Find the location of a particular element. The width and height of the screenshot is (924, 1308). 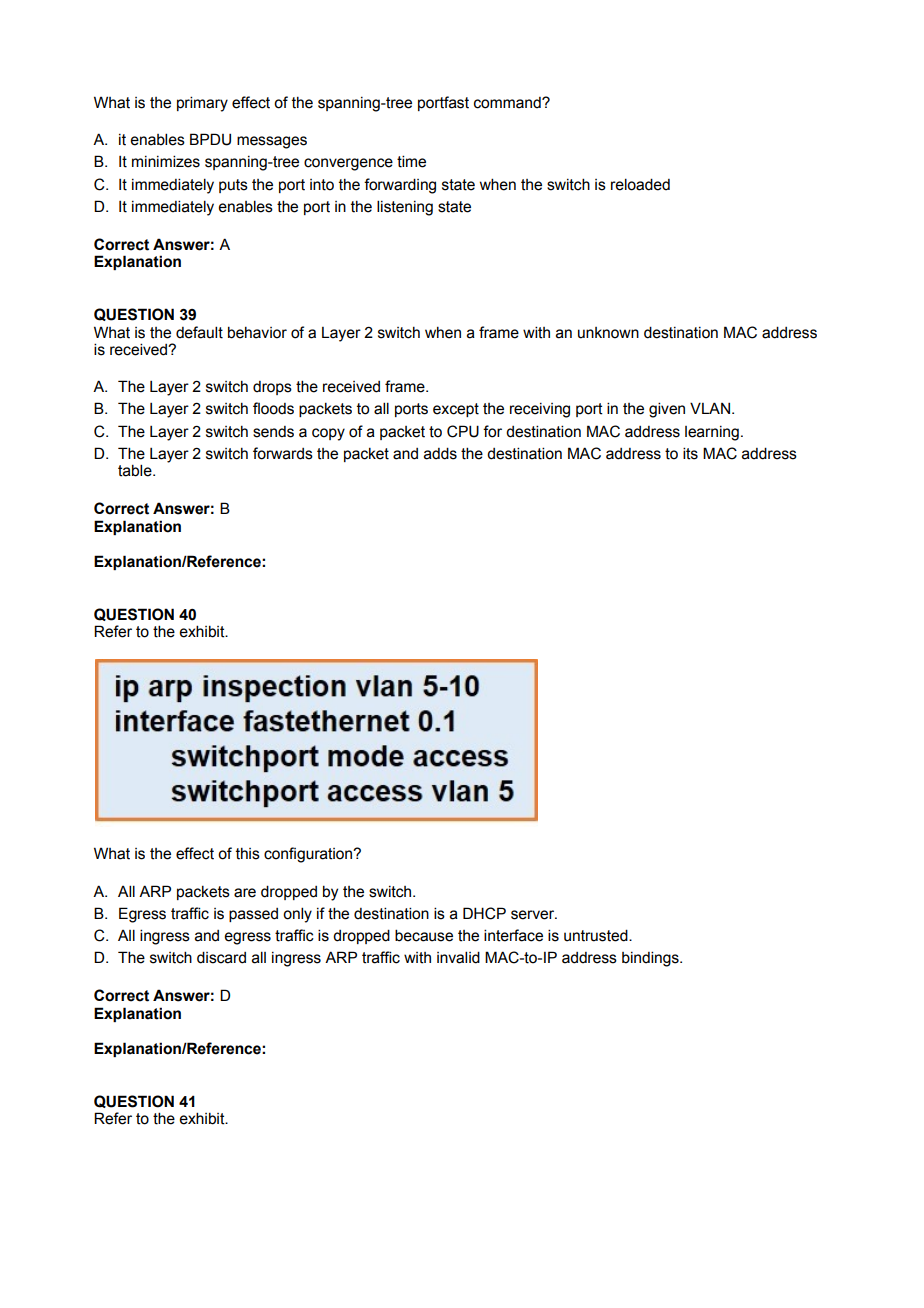

adds is located at coordinates (440, 453).
